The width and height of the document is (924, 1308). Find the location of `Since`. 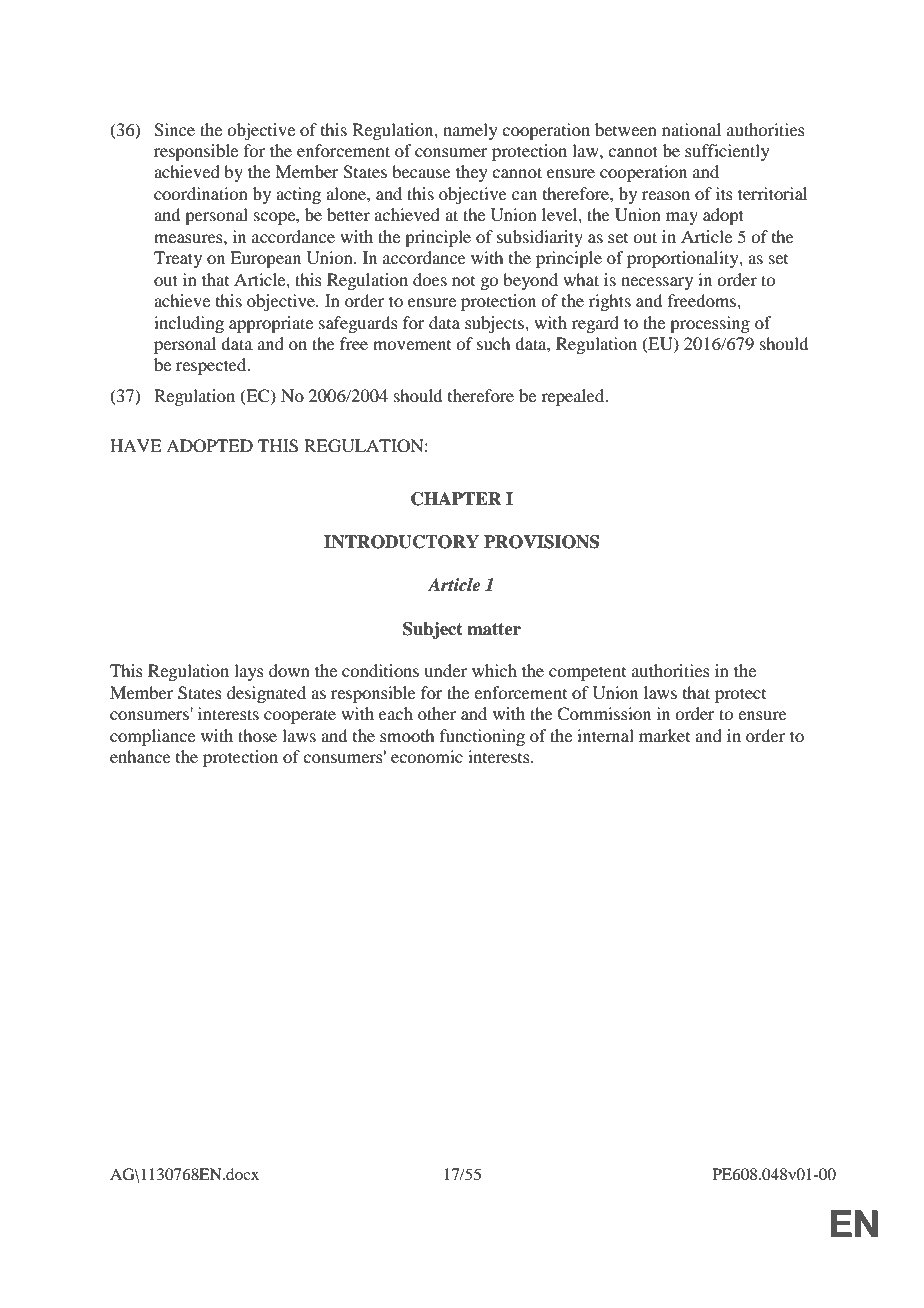

Since is located at coordinates (174, 130).
